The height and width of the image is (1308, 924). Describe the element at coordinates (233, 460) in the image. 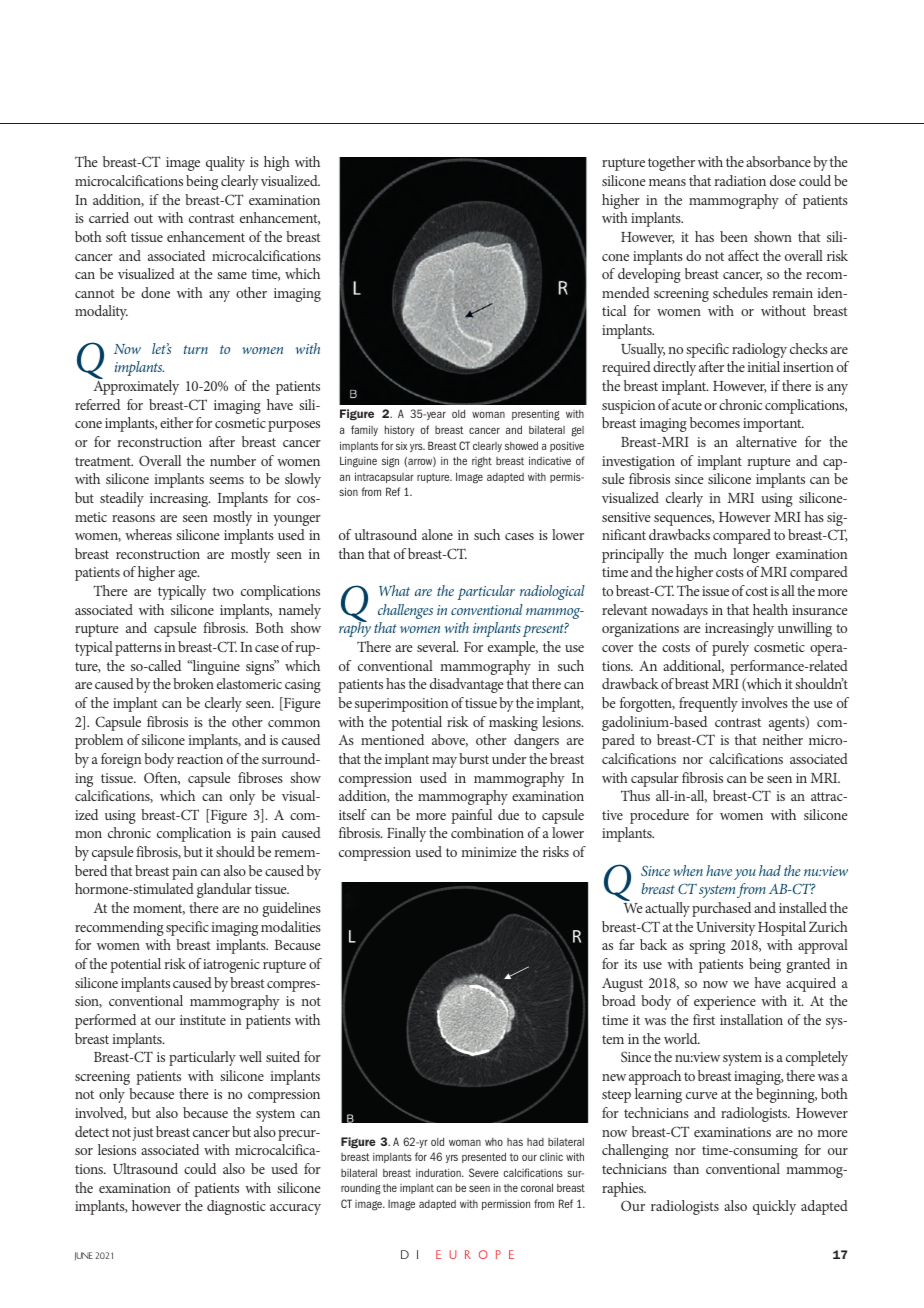

I see `number` at that location.
